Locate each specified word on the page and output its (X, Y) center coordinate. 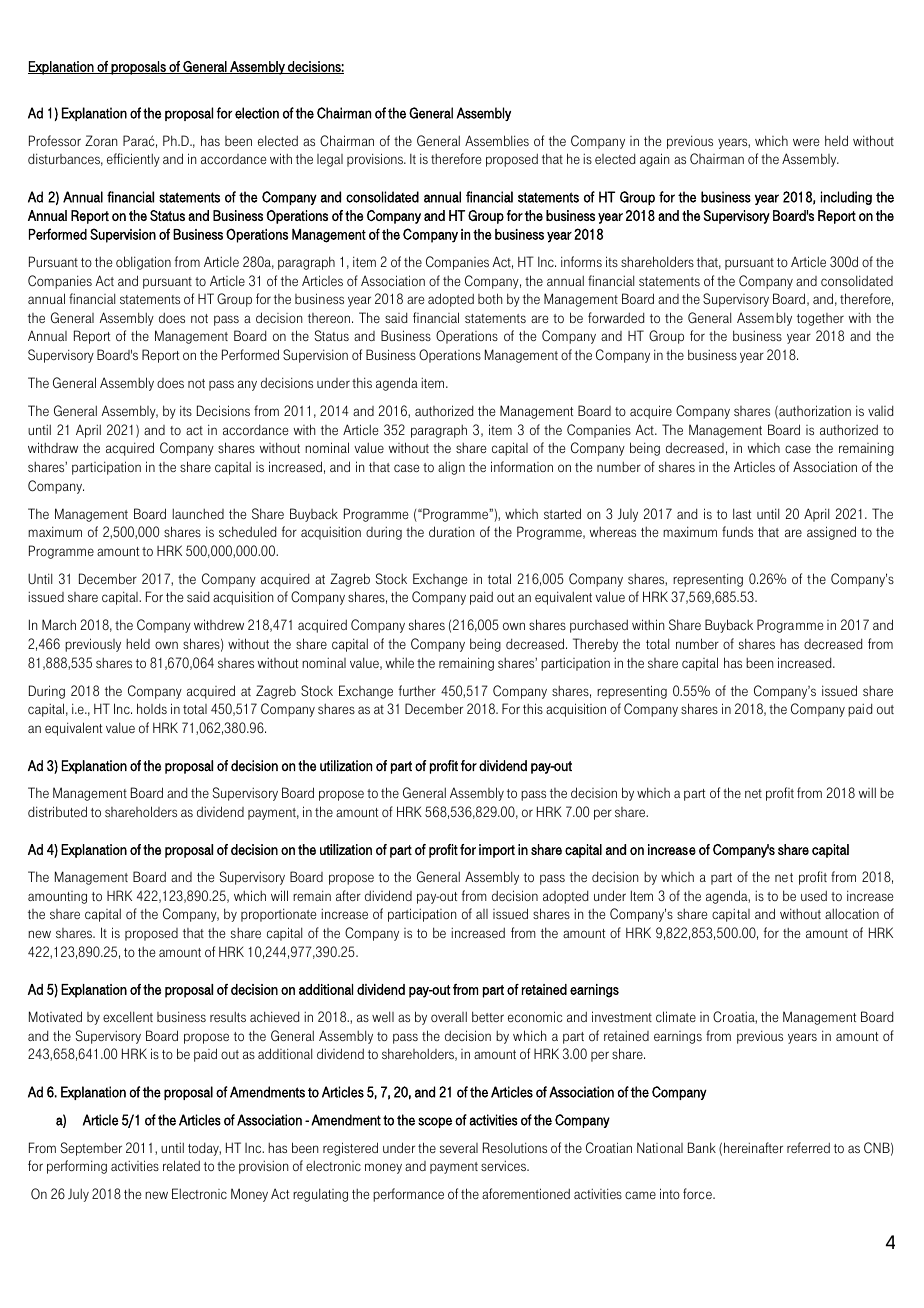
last (742, 513)
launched (198, 514)
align (451, 468)
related (181, 1165)
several (459, 1148)
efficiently (133, 160)
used (814, 895)
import (497, 851)
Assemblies (497, 140)
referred (808, 1148)
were (806, 142)
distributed (57, 811)
